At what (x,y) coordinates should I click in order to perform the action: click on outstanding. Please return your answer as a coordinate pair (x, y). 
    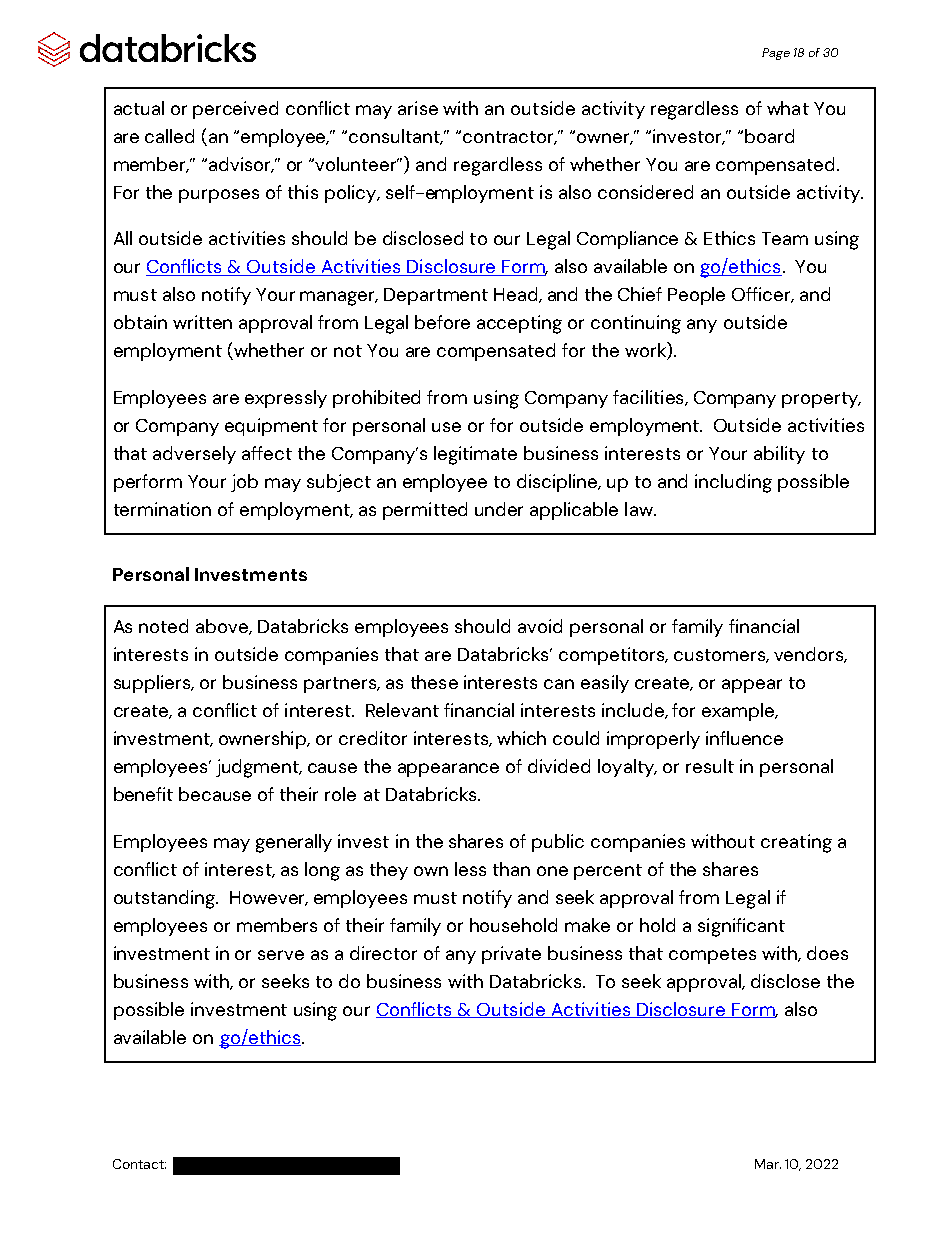
    Looking at the image, I should click on (166, 899).
